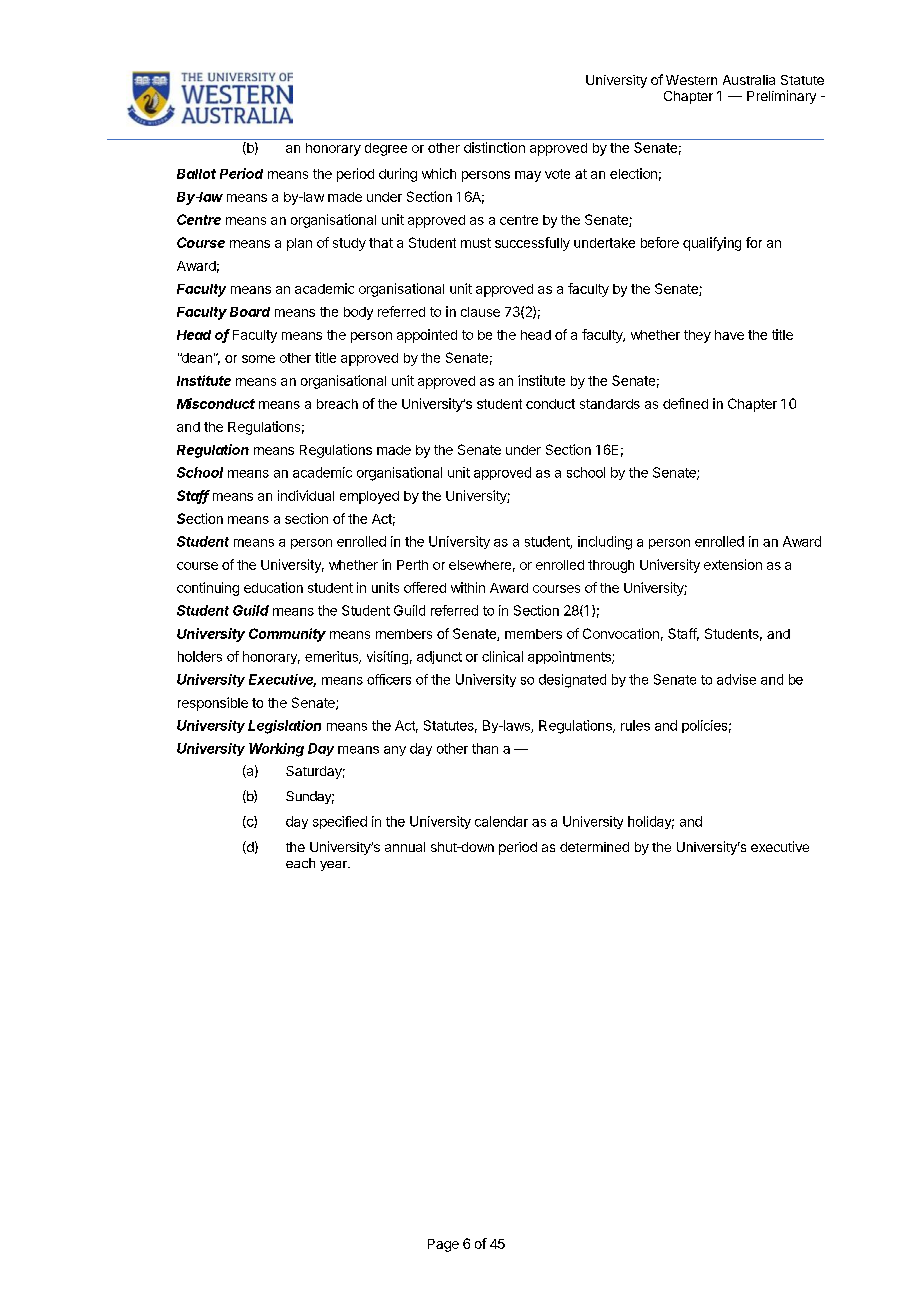 This screenshot has height=1308, width=924. Describe the element at coordinates (334, 866) in the screenshot. I see `year` at that location.
